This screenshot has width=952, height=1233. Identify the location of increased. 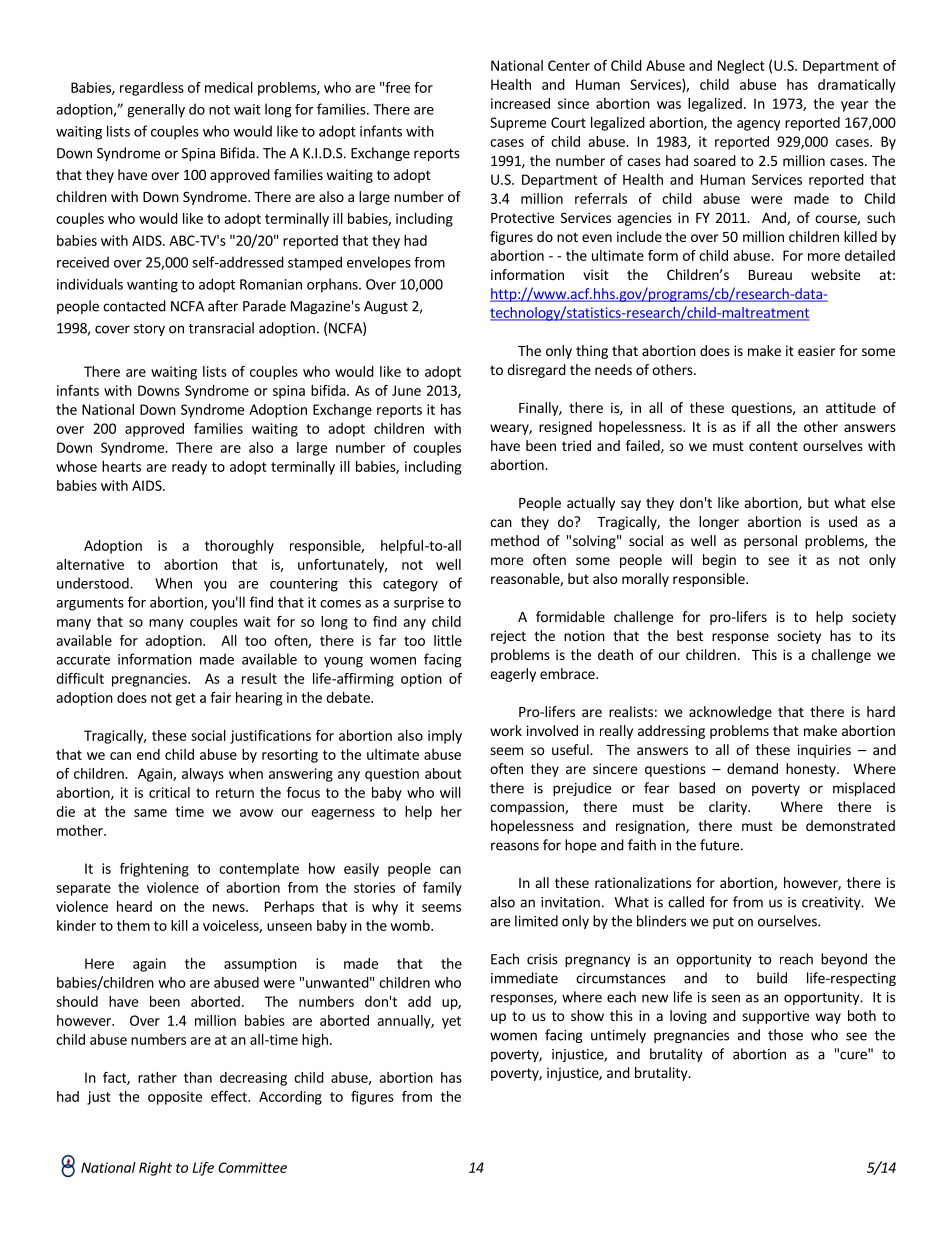
(520, 103).
